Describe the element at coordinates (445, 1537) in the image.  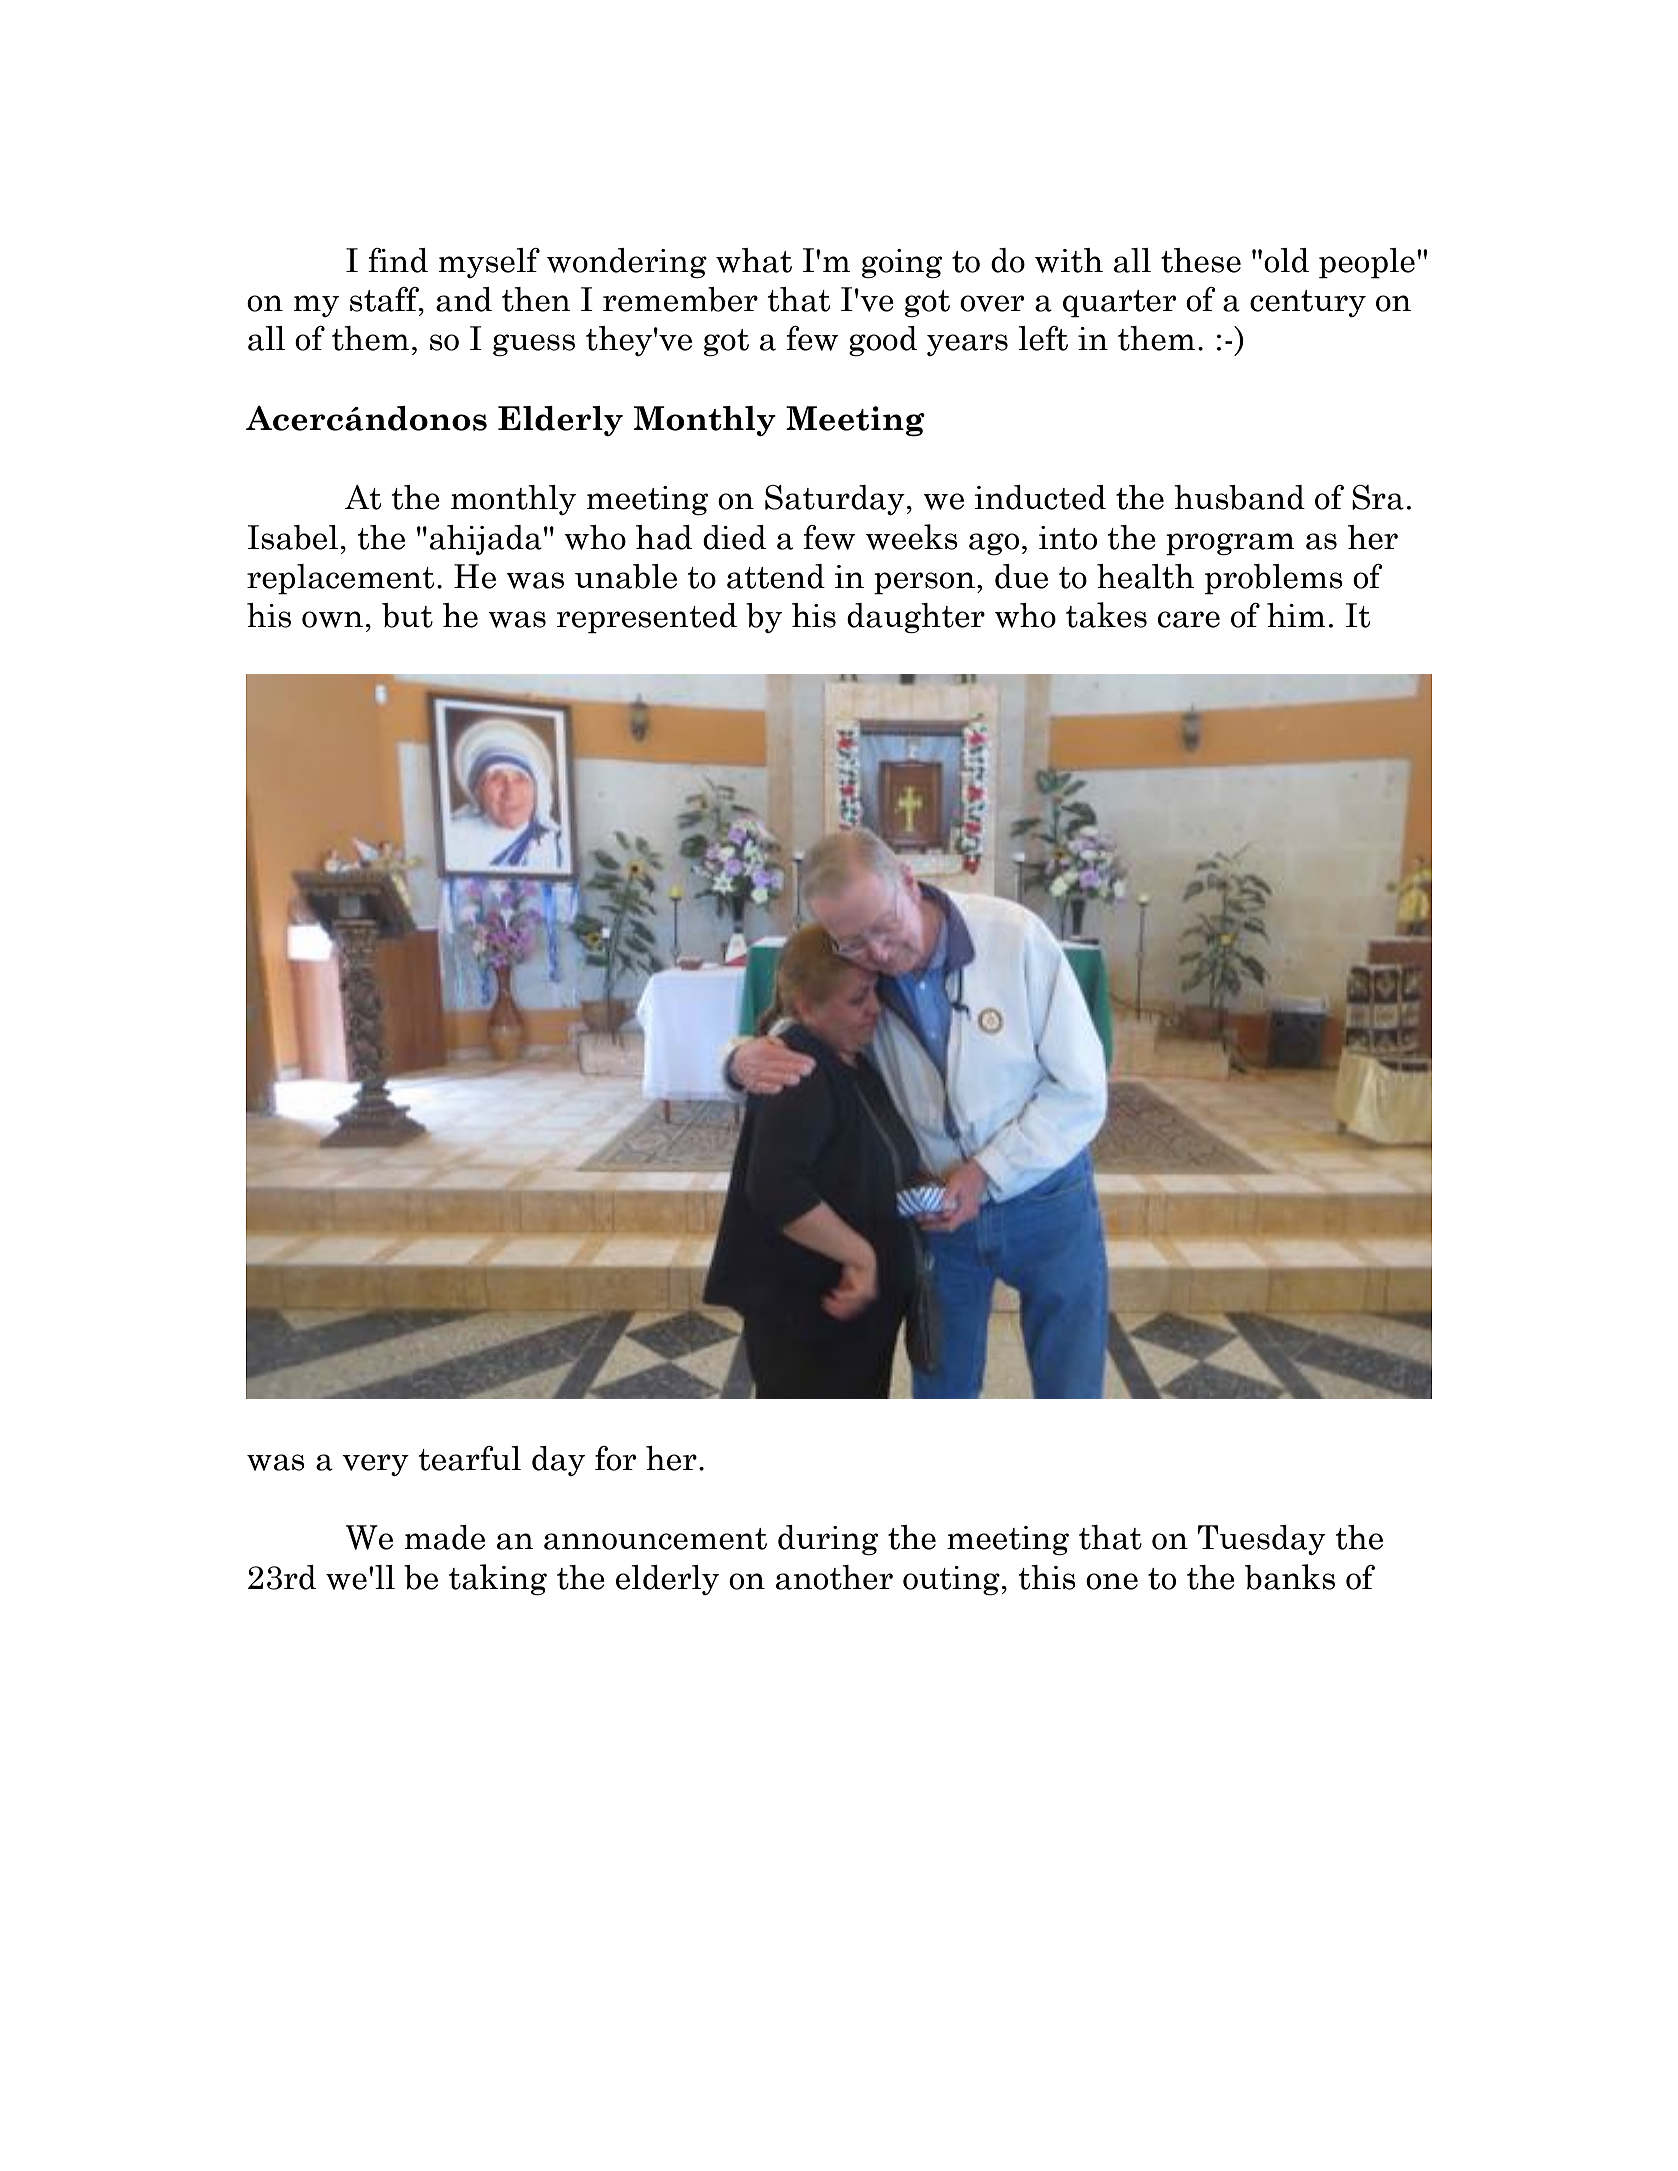
I see `made` at that location.
